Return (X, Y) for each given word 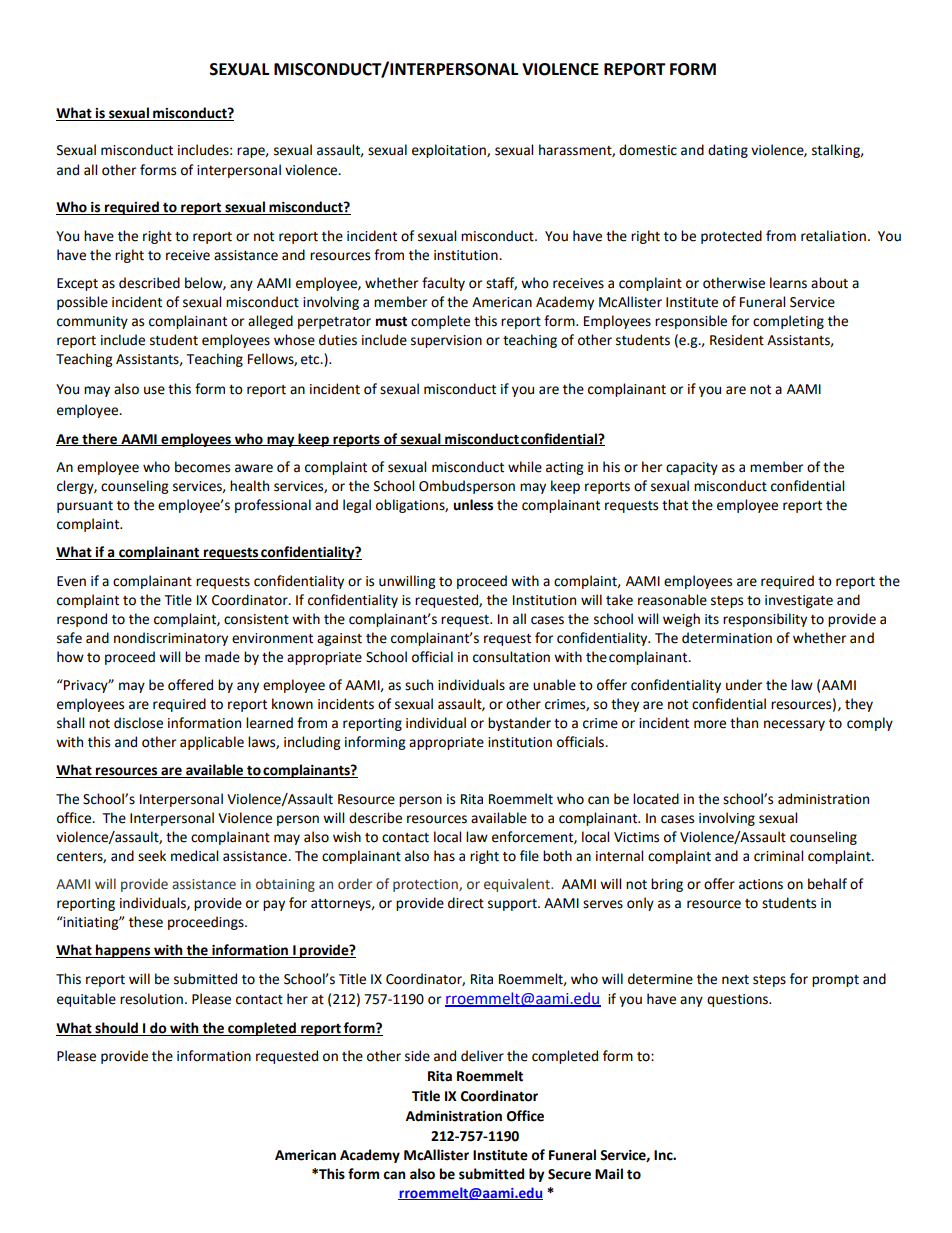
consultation (511, 657)
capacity (692, 468)
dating (728, 151)
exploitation (450, 151)
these (146, 922)
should (116, 1029)
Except (77, 284)
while (525, 467)
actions (761, 884)
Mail (609, 1174)
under (744, 685)
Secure (569, 1174)
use (154, 390)
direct (466, 903)
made (222, 657)
